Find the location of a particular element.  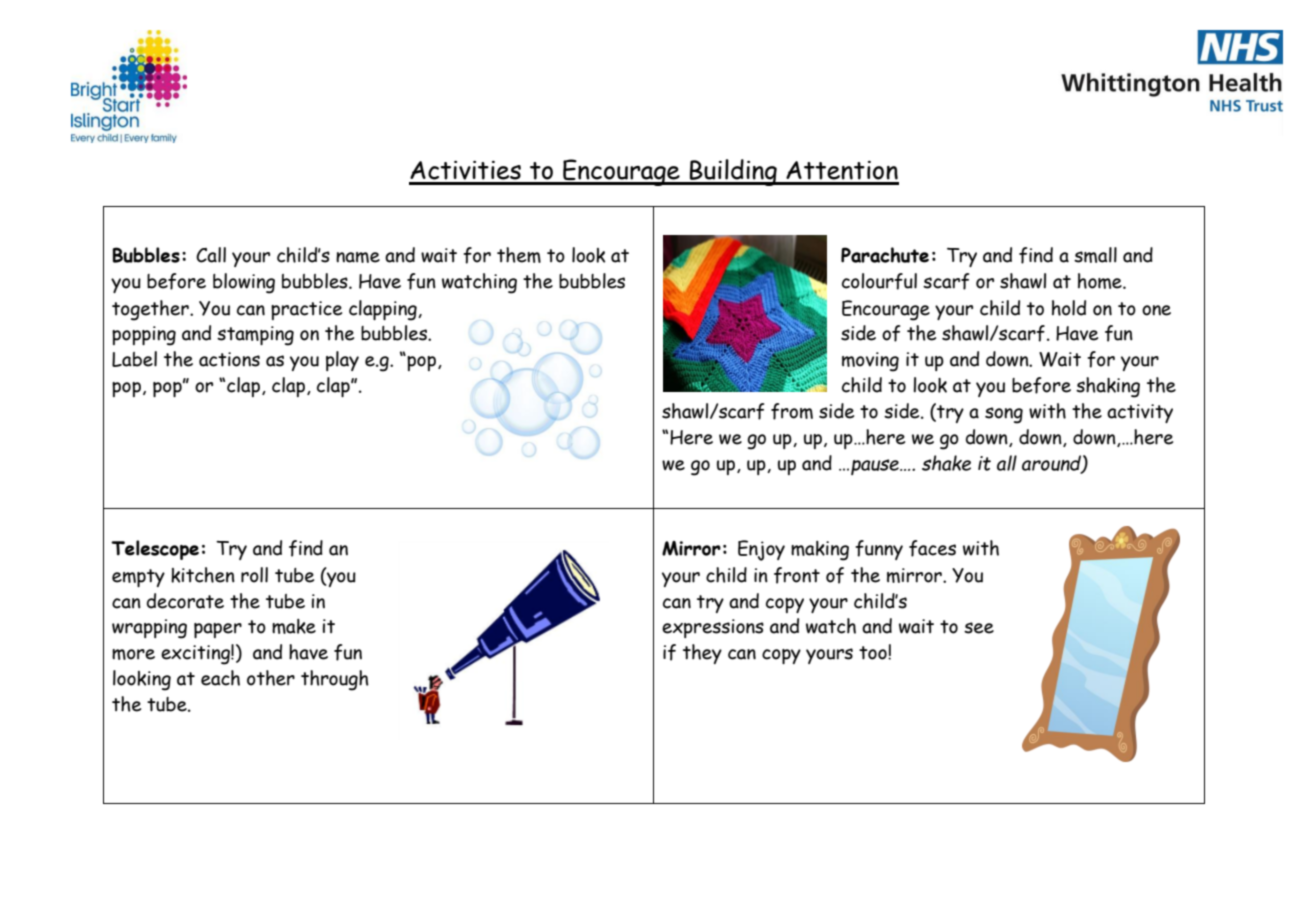

from is located at coordinates (792, 411).
